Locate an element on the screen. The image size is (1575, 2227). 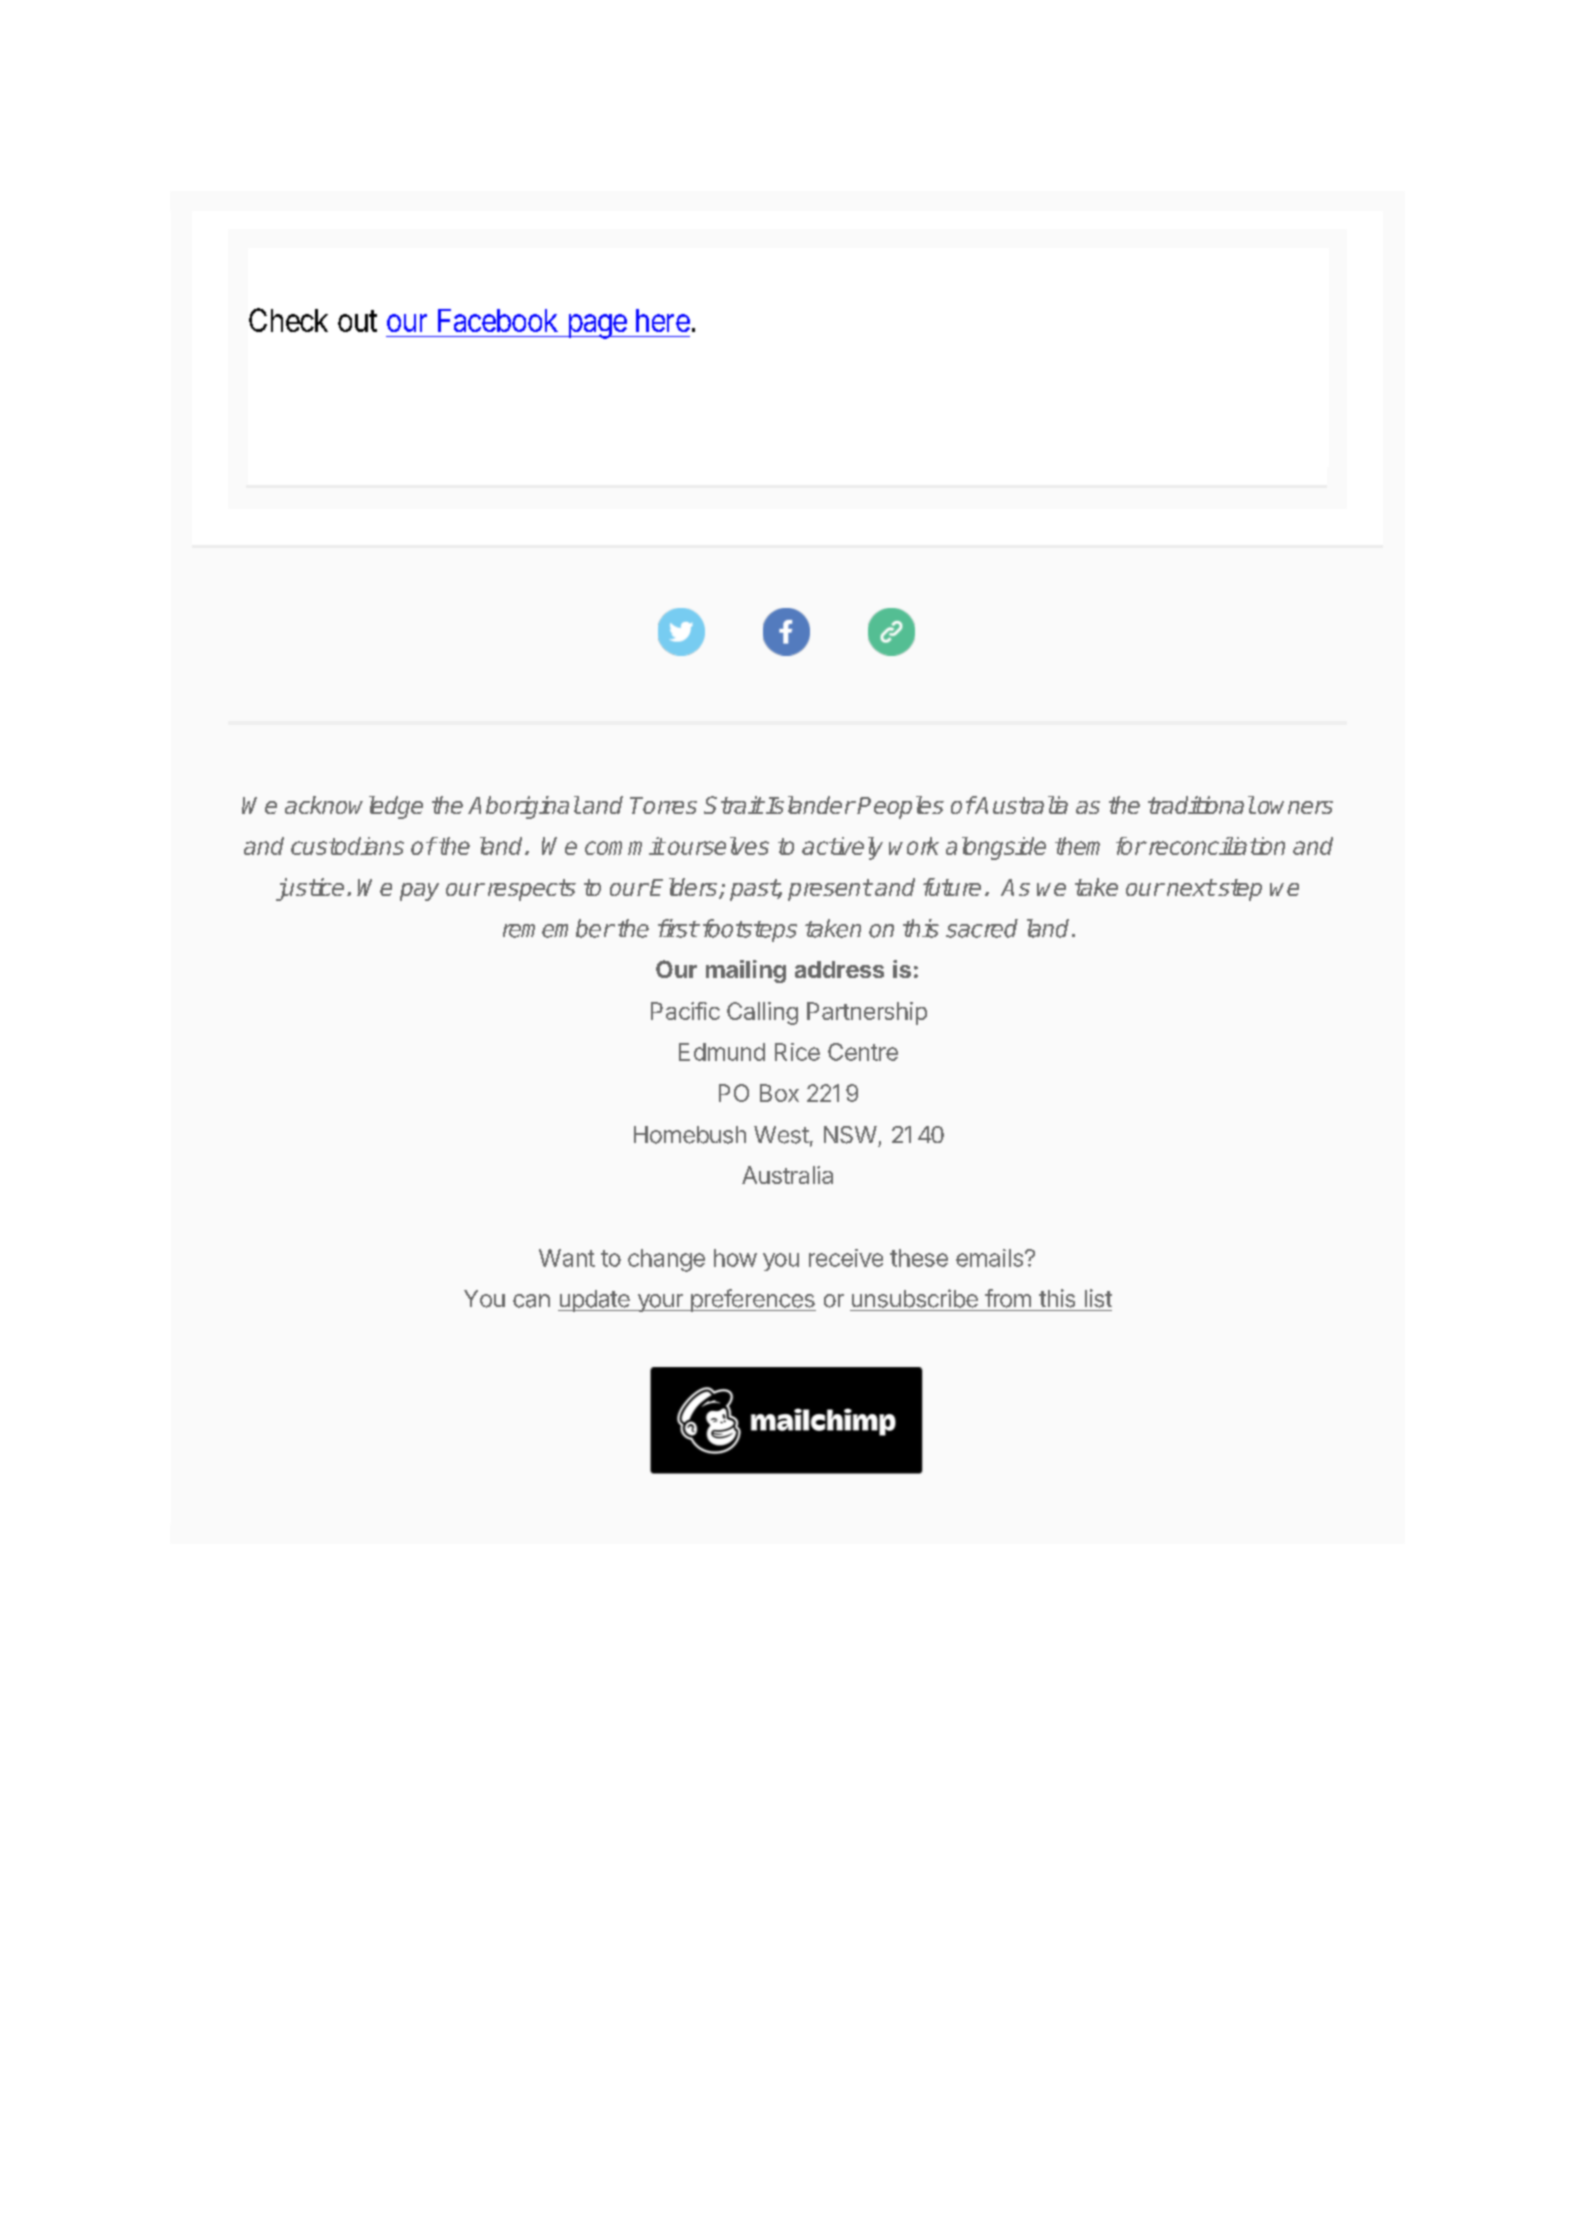
owners is located at coordinates (1295, 807).
